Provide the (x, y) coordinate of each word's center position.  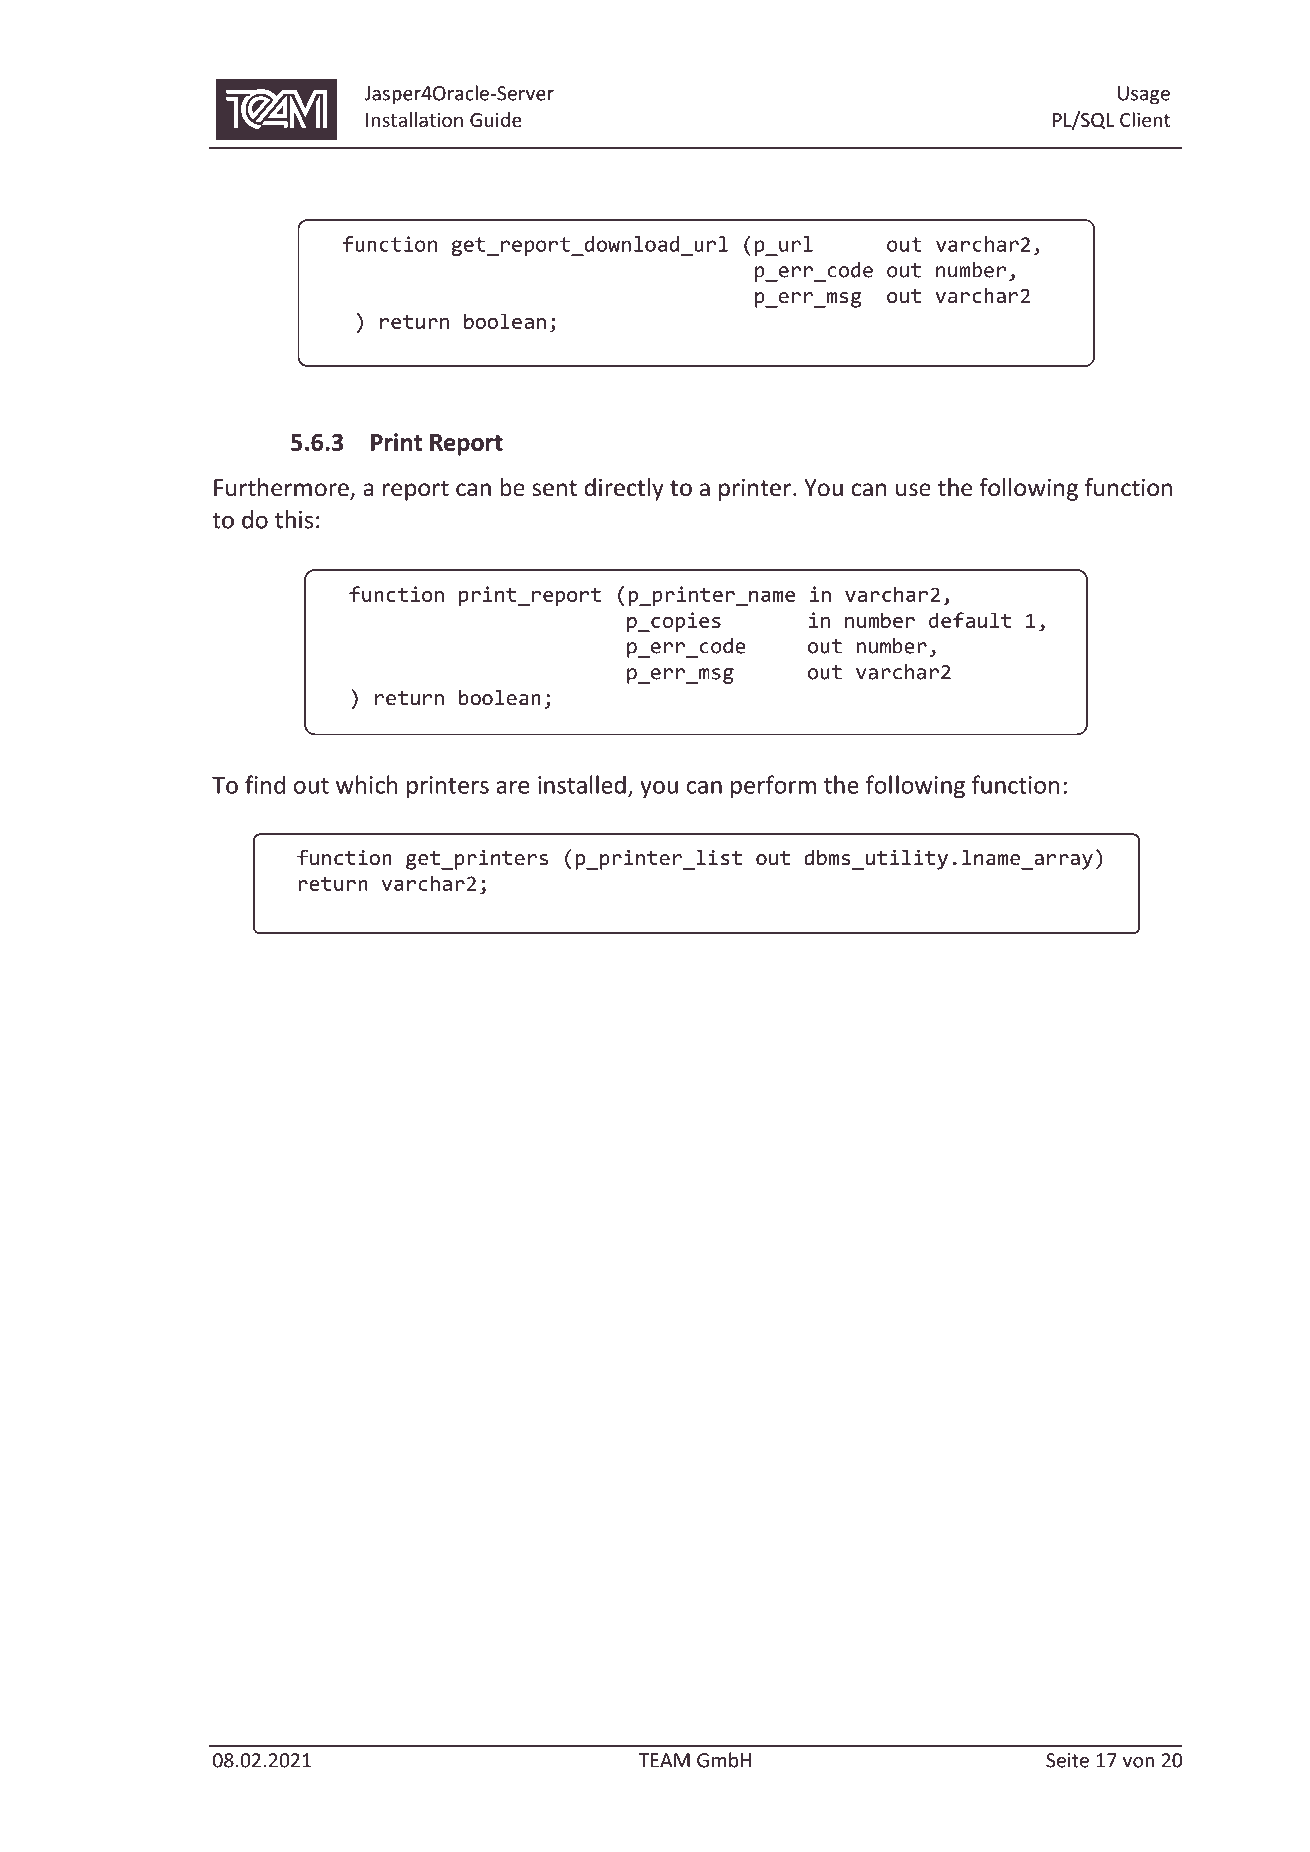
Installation (414, 119)
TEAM (664, 1760)
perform (773, 786)
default (970, 620)
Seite (1067, 1760)
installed (582, 784)
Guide (496, 119)
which (367, 784)
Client (1145, 119)
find (265, 784)
